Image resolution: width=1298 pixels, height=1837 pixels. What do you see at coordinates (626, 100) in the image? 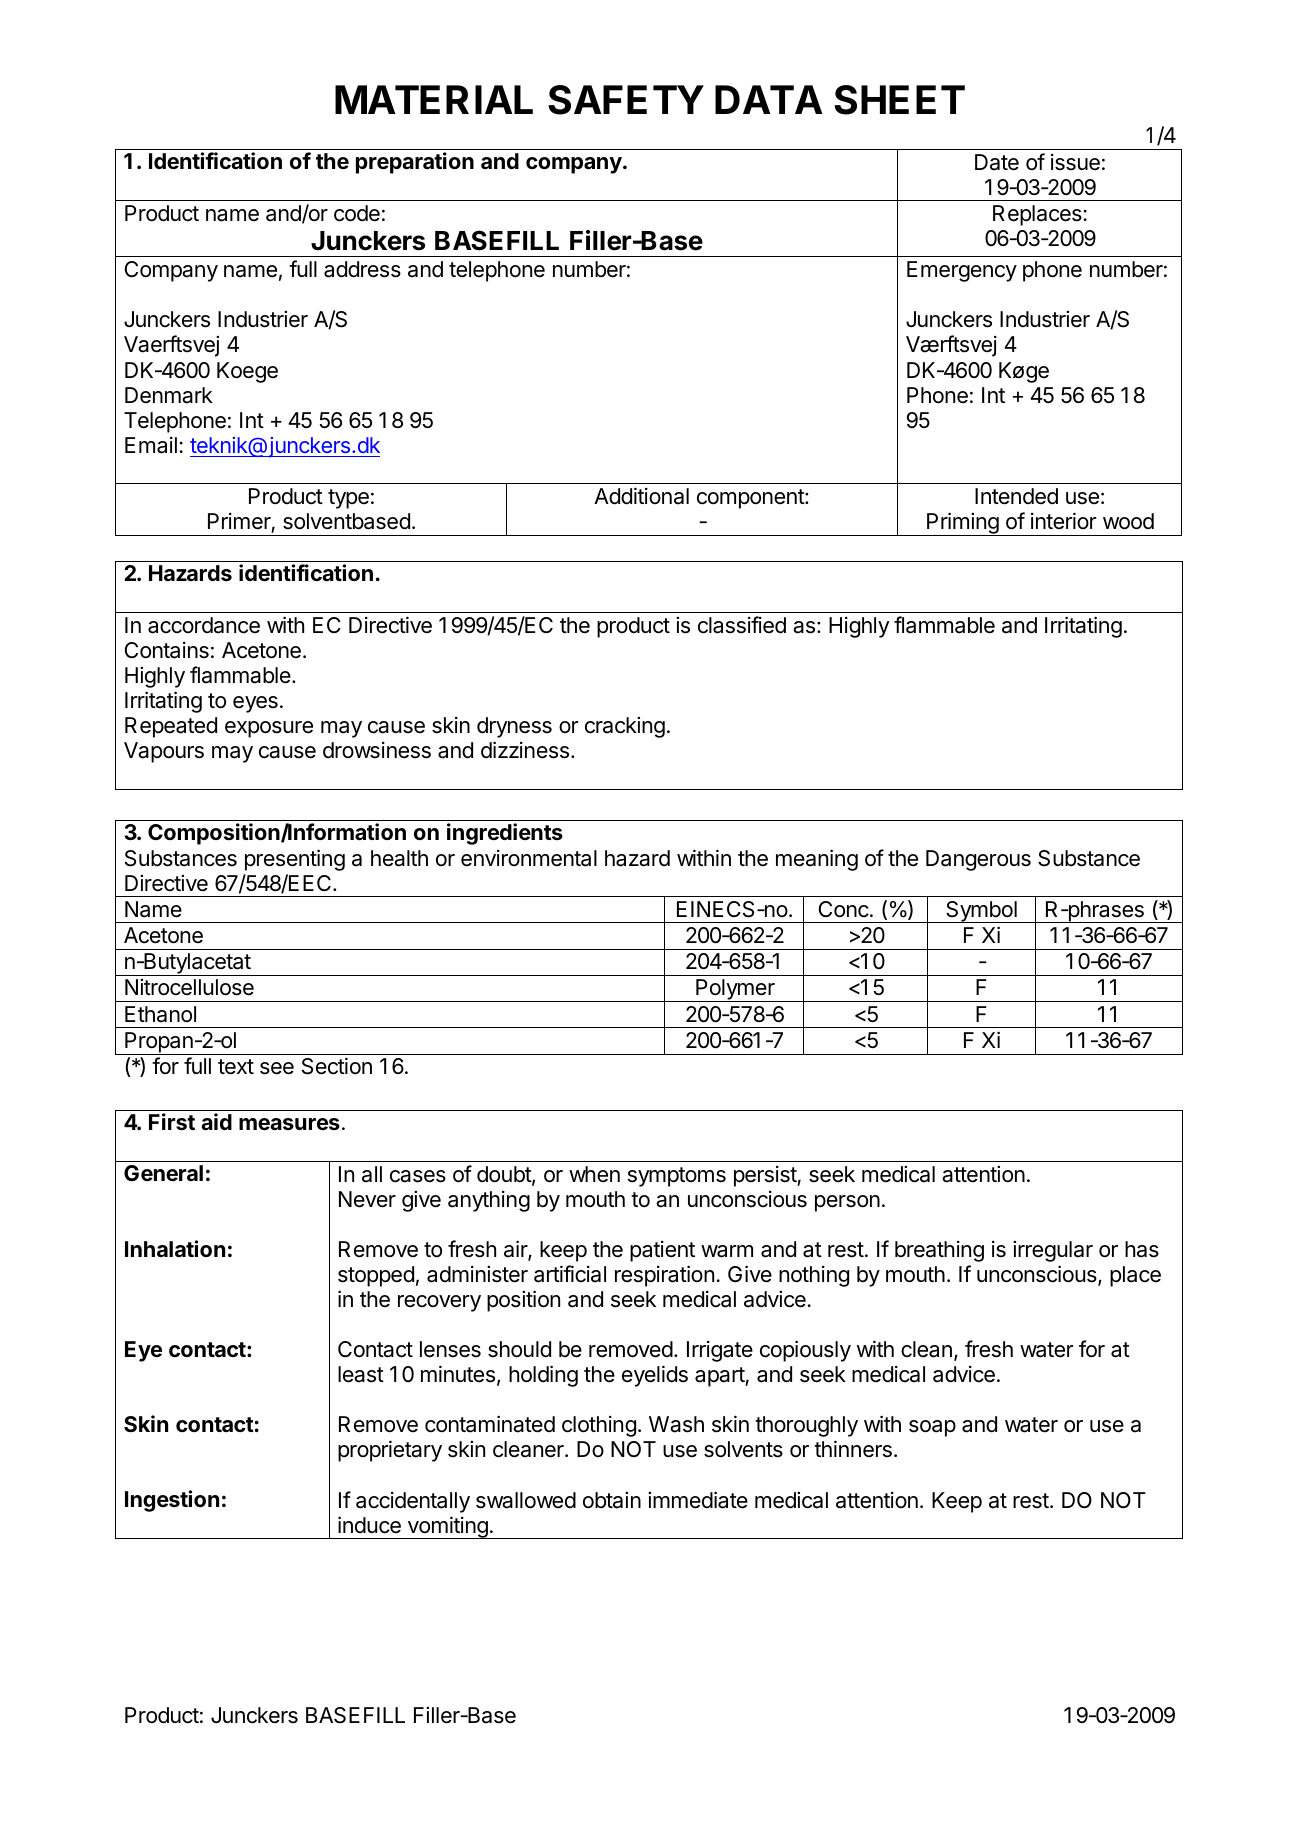
I see `SAFETY` at bounding box center [626, 100].
